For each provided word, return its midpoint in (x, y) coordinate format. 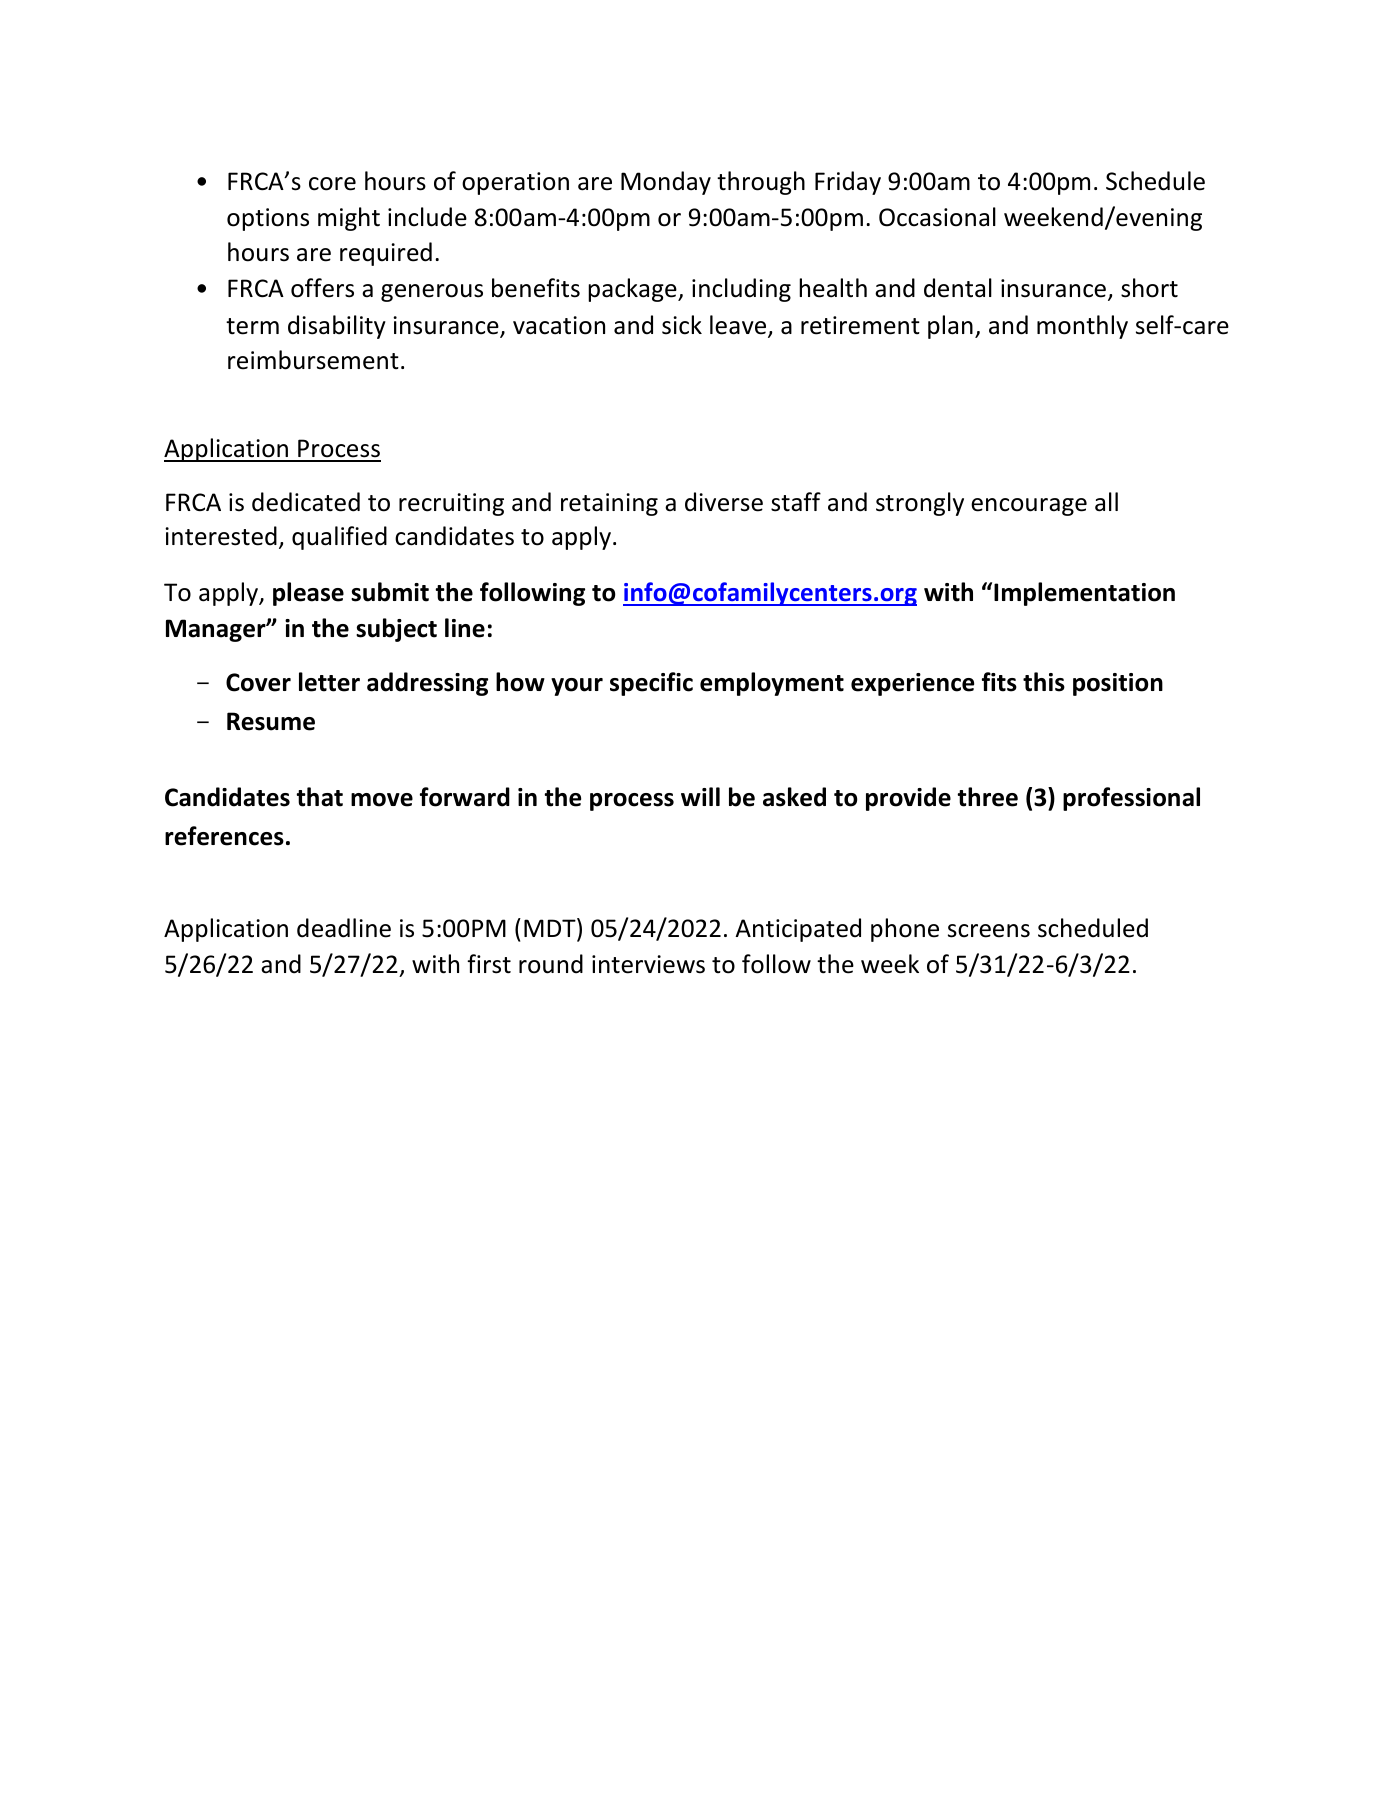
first (489, 964)
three (987, 797)
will (700, 796)
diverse (724, 502)
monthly (1082, 327)
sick (682, 325)
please (308, 594)
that (319, 797)
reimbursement (313, 360)
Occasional (937, 217)
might (349, 219)
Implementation (1084, 594)
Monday (666, 183)
